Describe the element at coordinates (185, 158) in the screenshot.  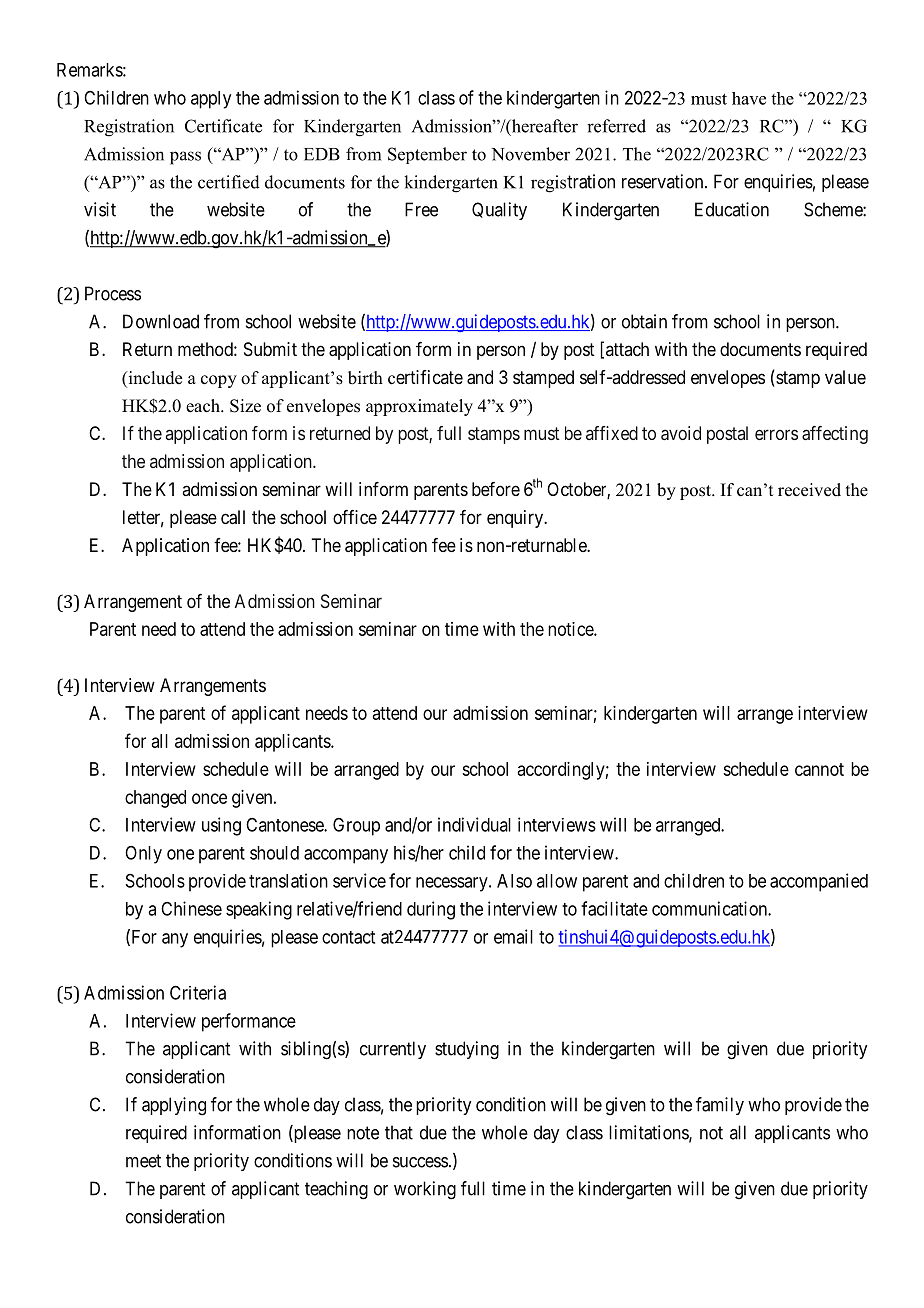
I see `pass` at that location.
